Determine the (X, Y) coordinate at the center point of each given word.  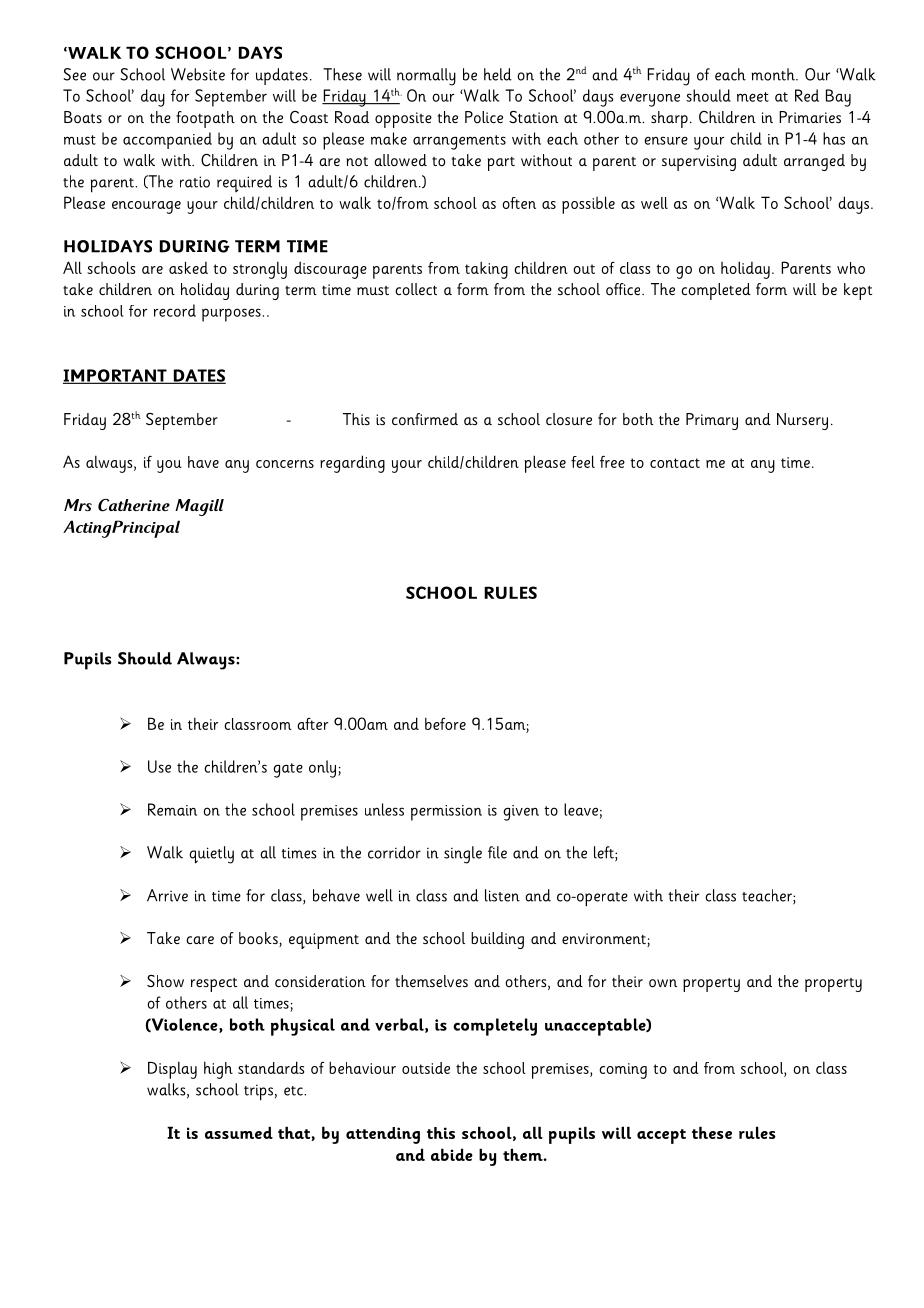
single (463, 855)
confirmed (425, 419)
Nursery (802, 421)
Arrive (167, 895)
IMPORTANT (116, 376)
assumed (239, 1132)
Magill (199, 507)
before (445, 724)
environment (605, 940)
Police (484, 117)
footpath (205, 119)
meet (753, 97)
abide (452, 1154)
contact (675, 463)
